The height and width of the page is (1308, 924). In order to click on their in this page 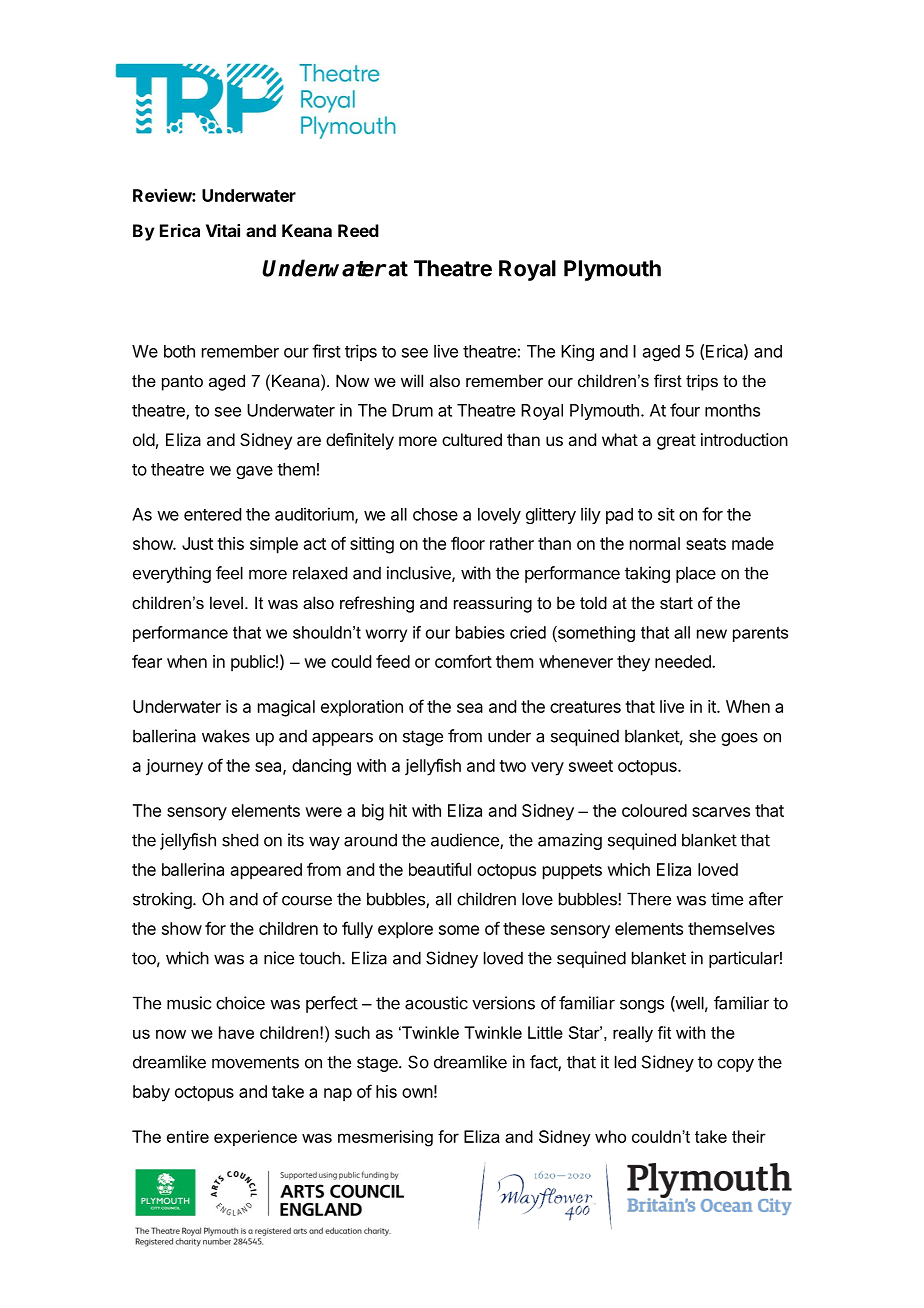, I will do `click(749, 1136)`.
